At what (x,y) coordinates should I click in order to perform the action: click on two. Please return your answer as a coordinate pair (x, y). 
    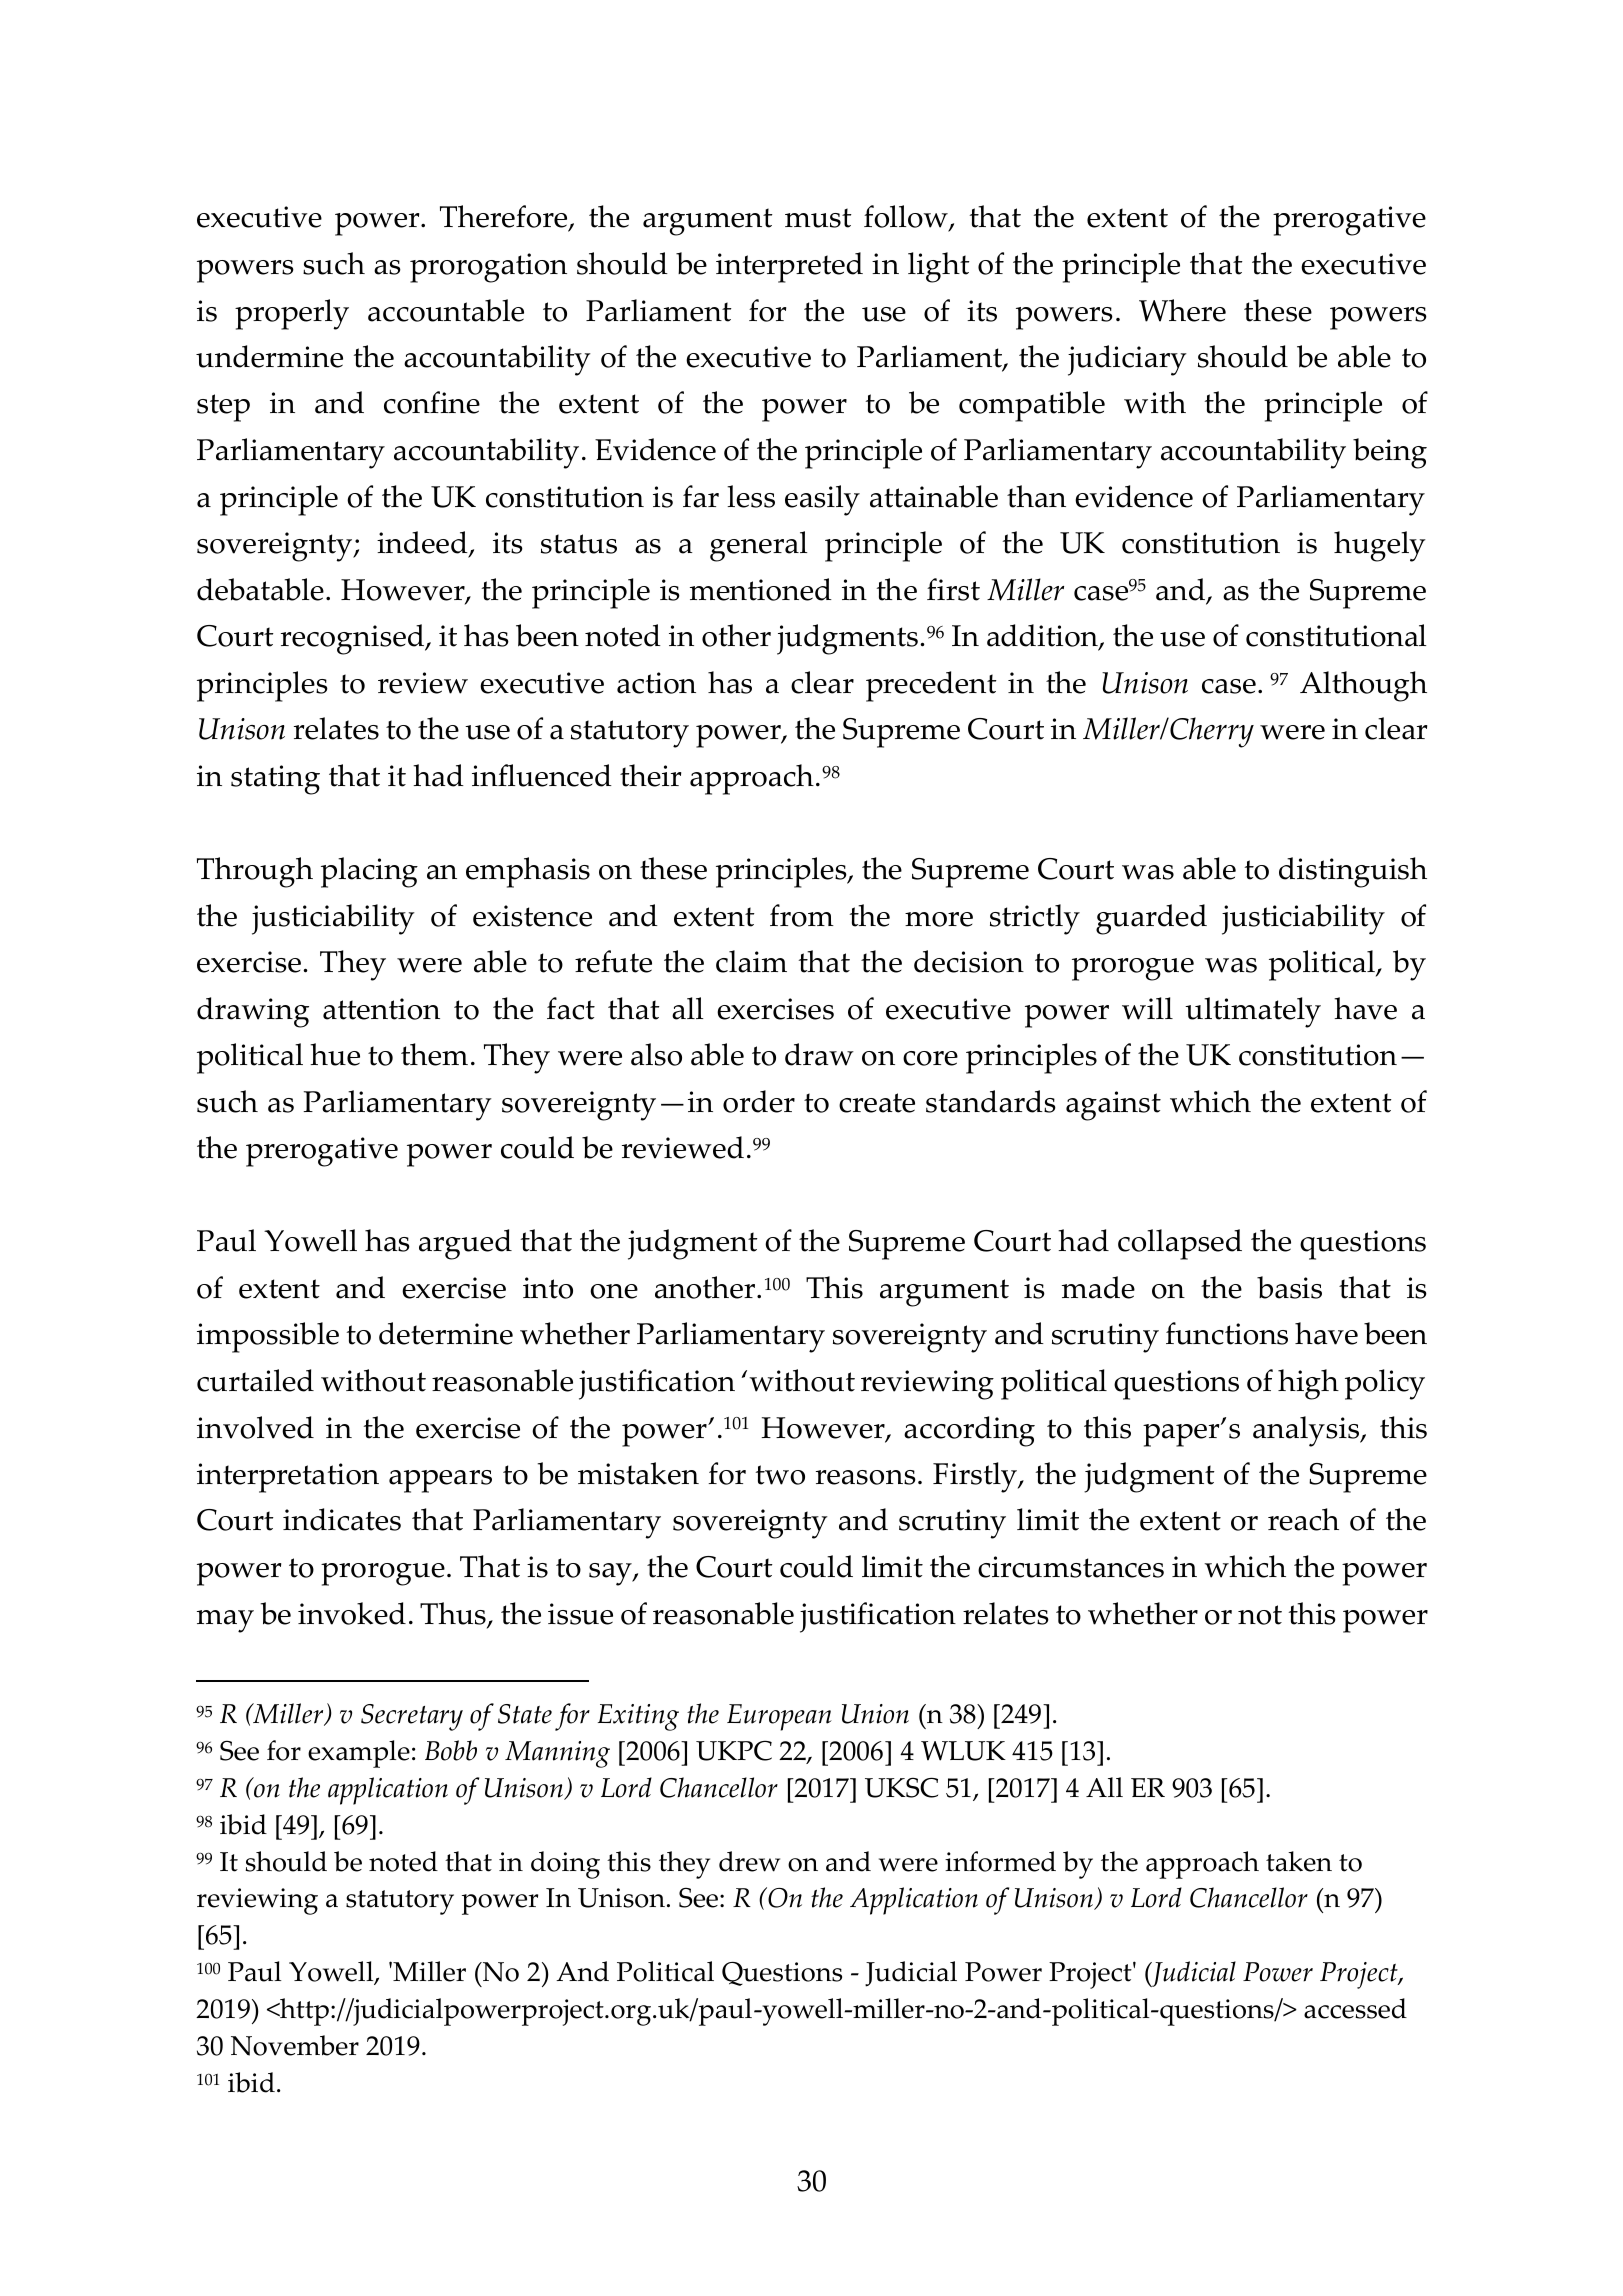
    Looking at the image, I should click on (780, 1475).
